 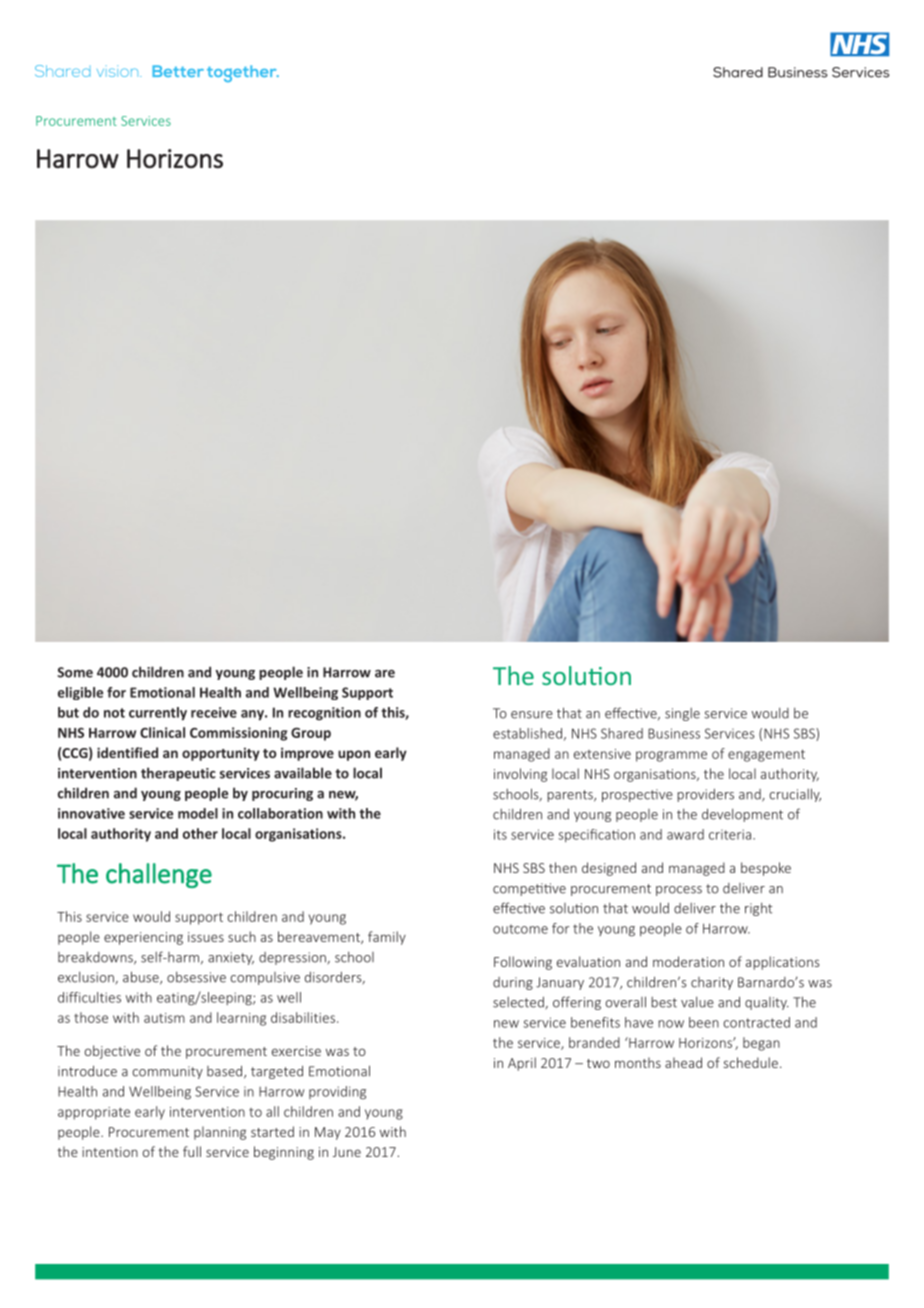 I want to click on June, so click(x=347, y=1152).
